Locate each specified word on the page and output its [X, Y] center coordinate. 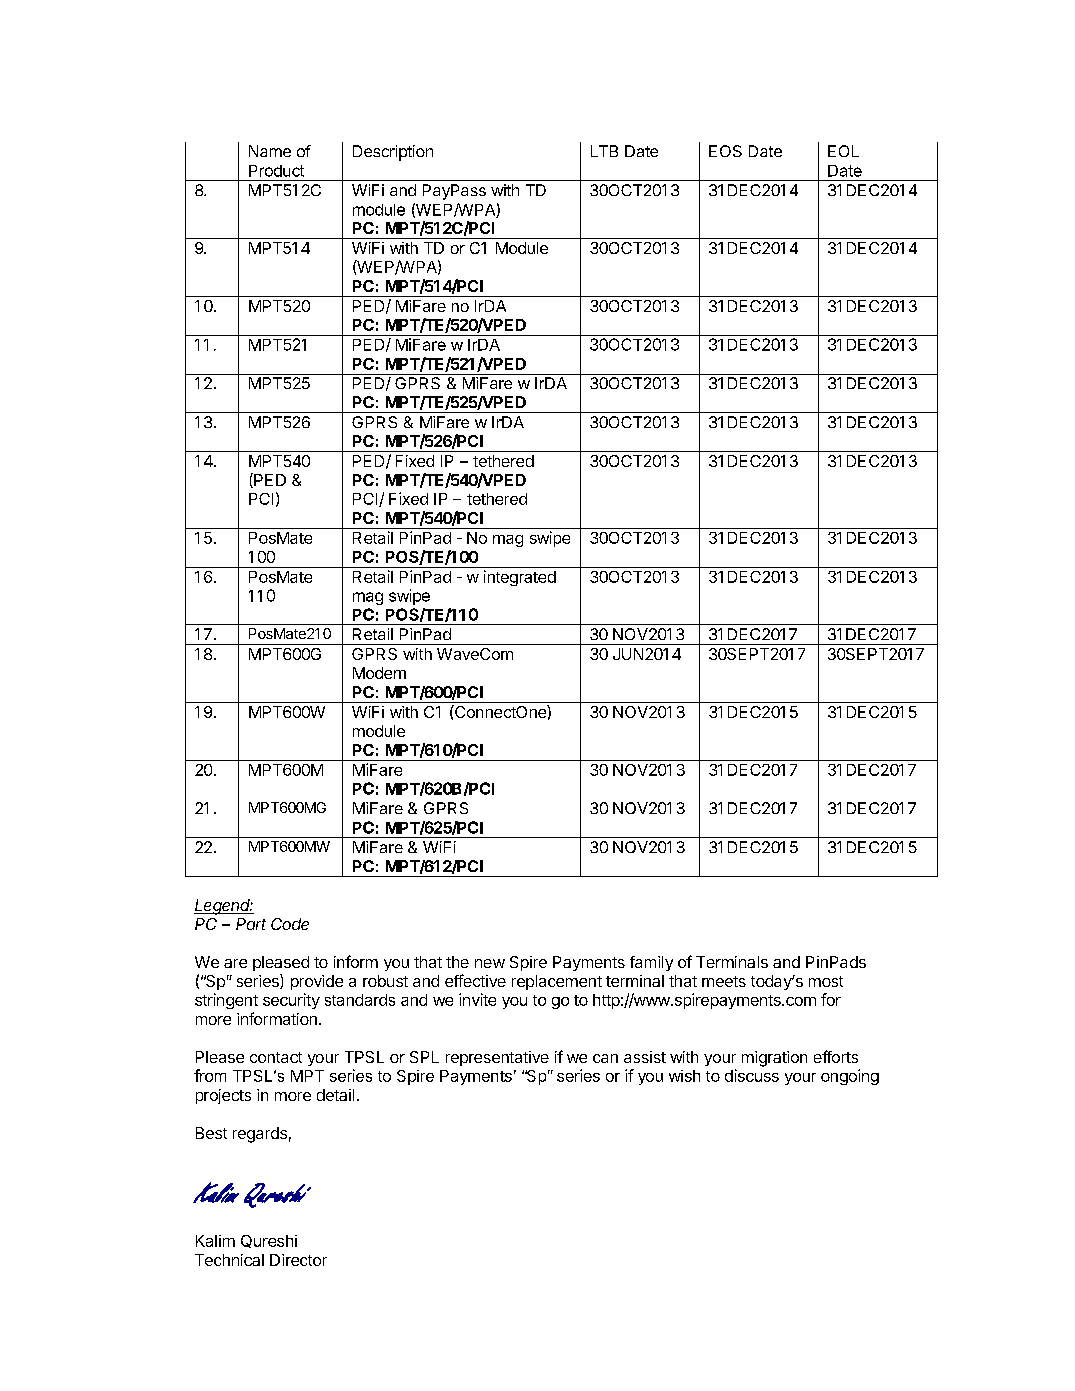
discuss [752, 1075]
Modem [379, 673]
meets [724, 981]
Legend [223, 907]
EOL [843, 151]
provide [317, 982]
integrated [520, 578]
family [651, 963]
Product [276, 171]
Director [298, 1260]
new [490, 963]
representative [497, 1058]
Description [393, 153]
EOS [725, 151]
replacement [557, 982]
